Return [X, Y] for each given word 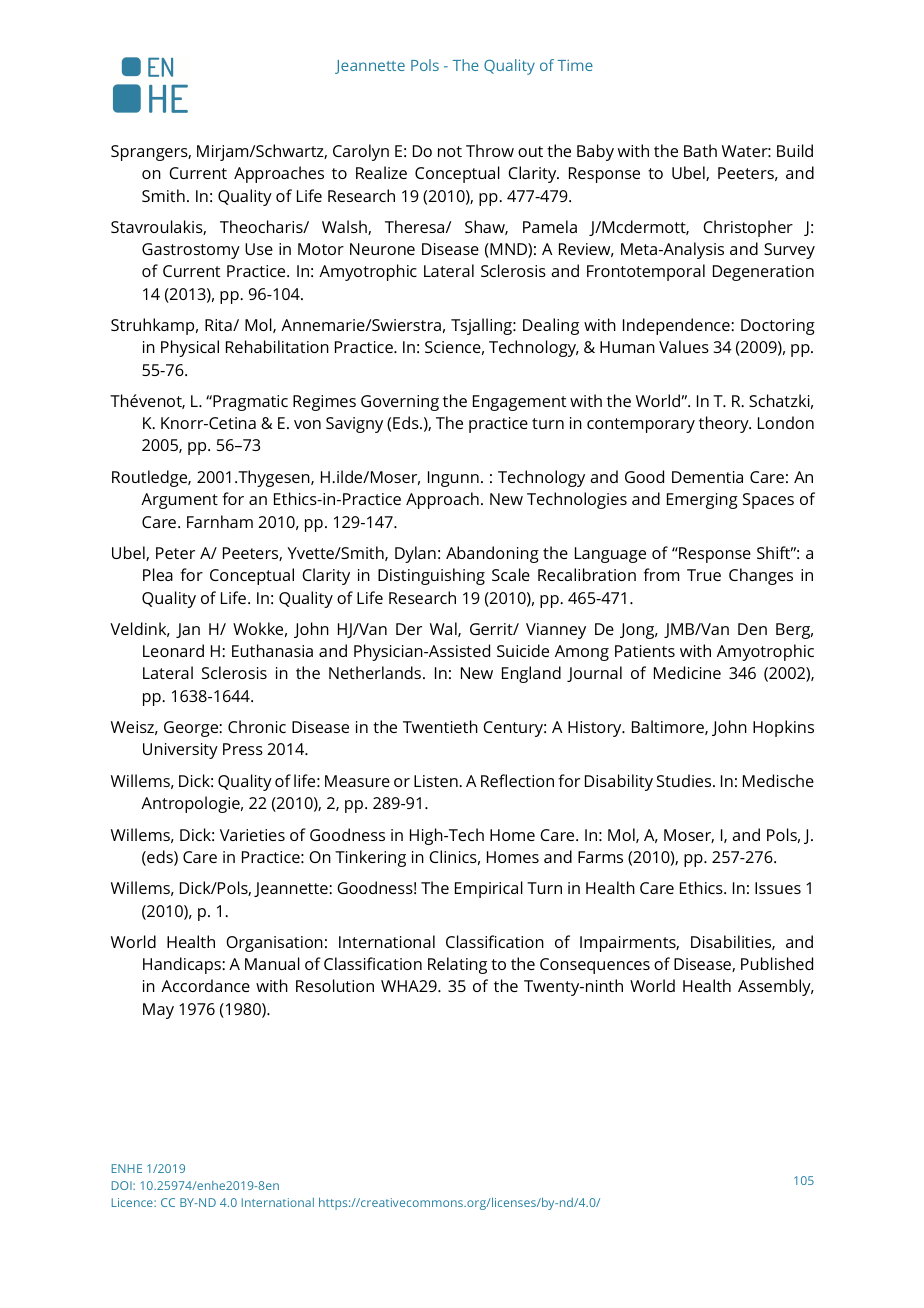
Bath [700, 150]
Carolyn [361, 152]
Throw [490, 150]
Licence [133, 1202]
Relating [457, 965]
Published [777, 963]
